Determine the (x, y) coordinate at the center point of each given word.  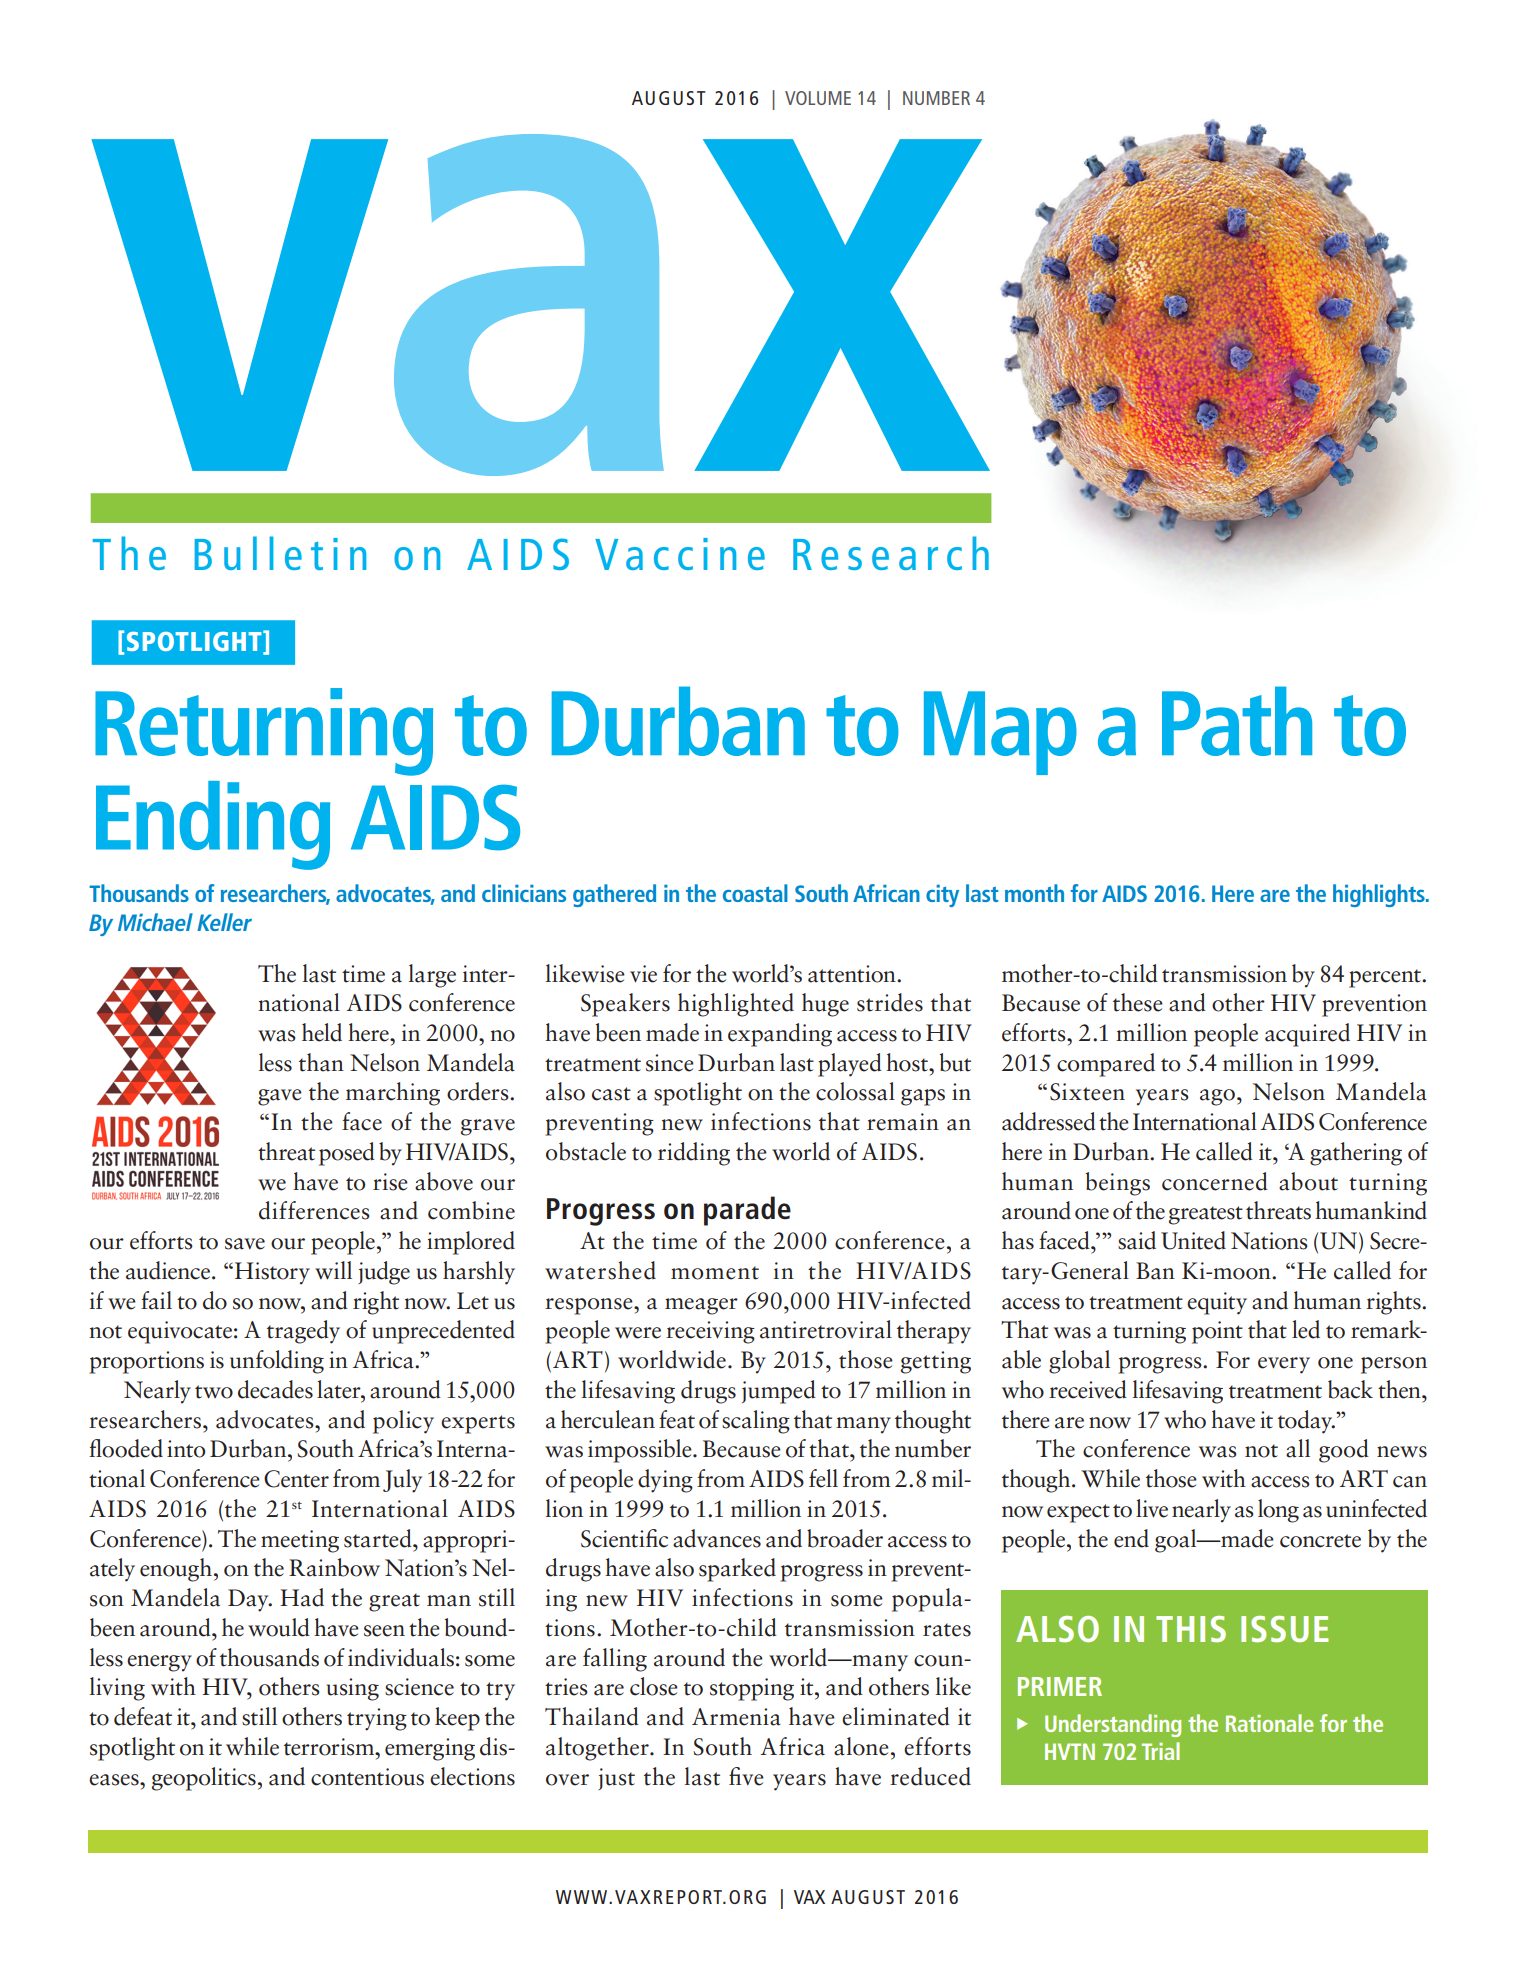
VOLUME (818, 98)
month (1034, 893)
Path (1237, 721)
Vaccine (680, 554)
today (1306, 1422)
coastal (755, 893)
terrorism (330, 1747)
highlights (1380, 895)
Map (1000, 733)
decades (275, 1389)
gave (280, 1097)
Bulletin (280, 553)
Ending (213, 825)
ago (1217, 1097)
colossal (855, 1091)
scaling (756, 1422)
